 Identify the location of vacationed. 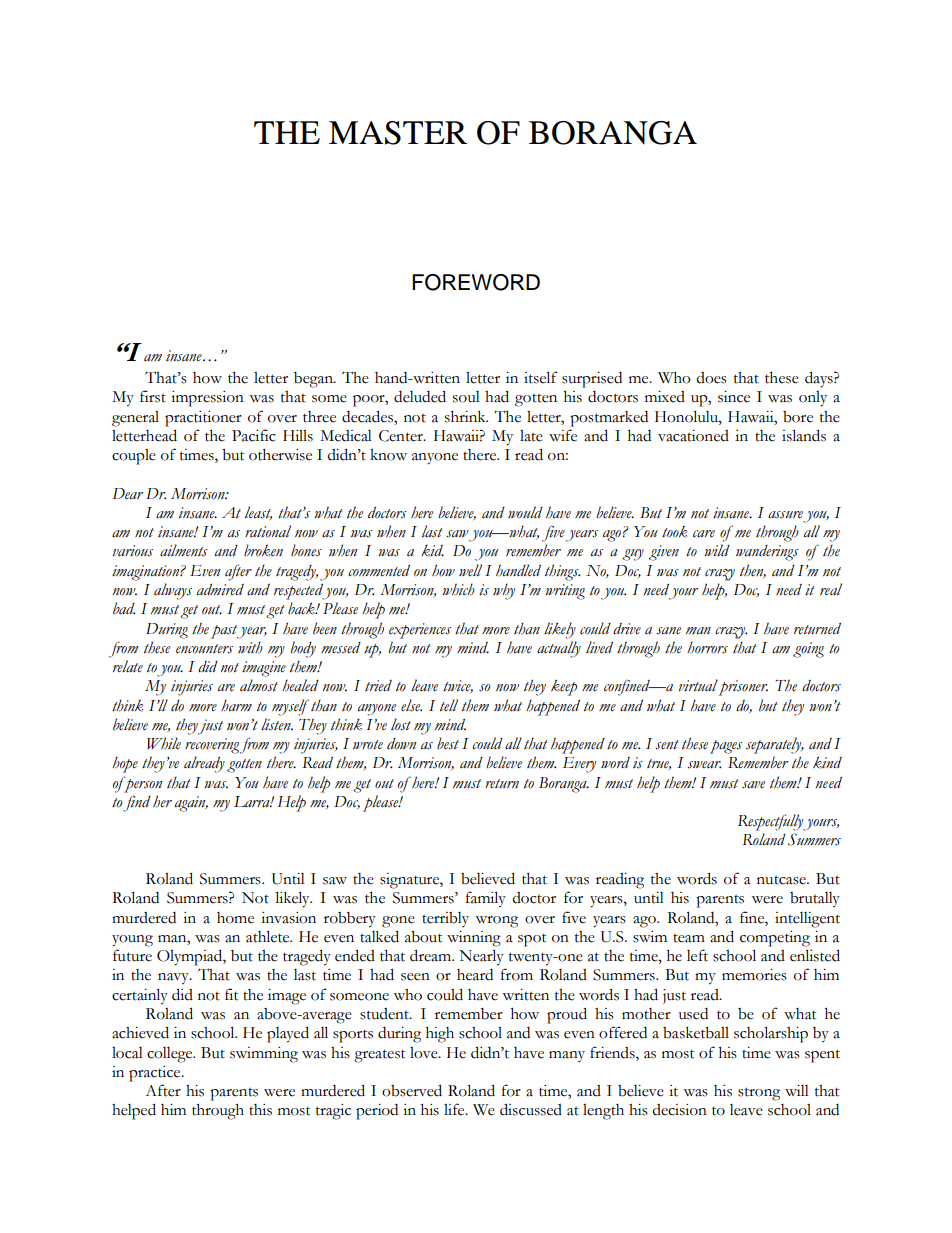
(693, 436).
